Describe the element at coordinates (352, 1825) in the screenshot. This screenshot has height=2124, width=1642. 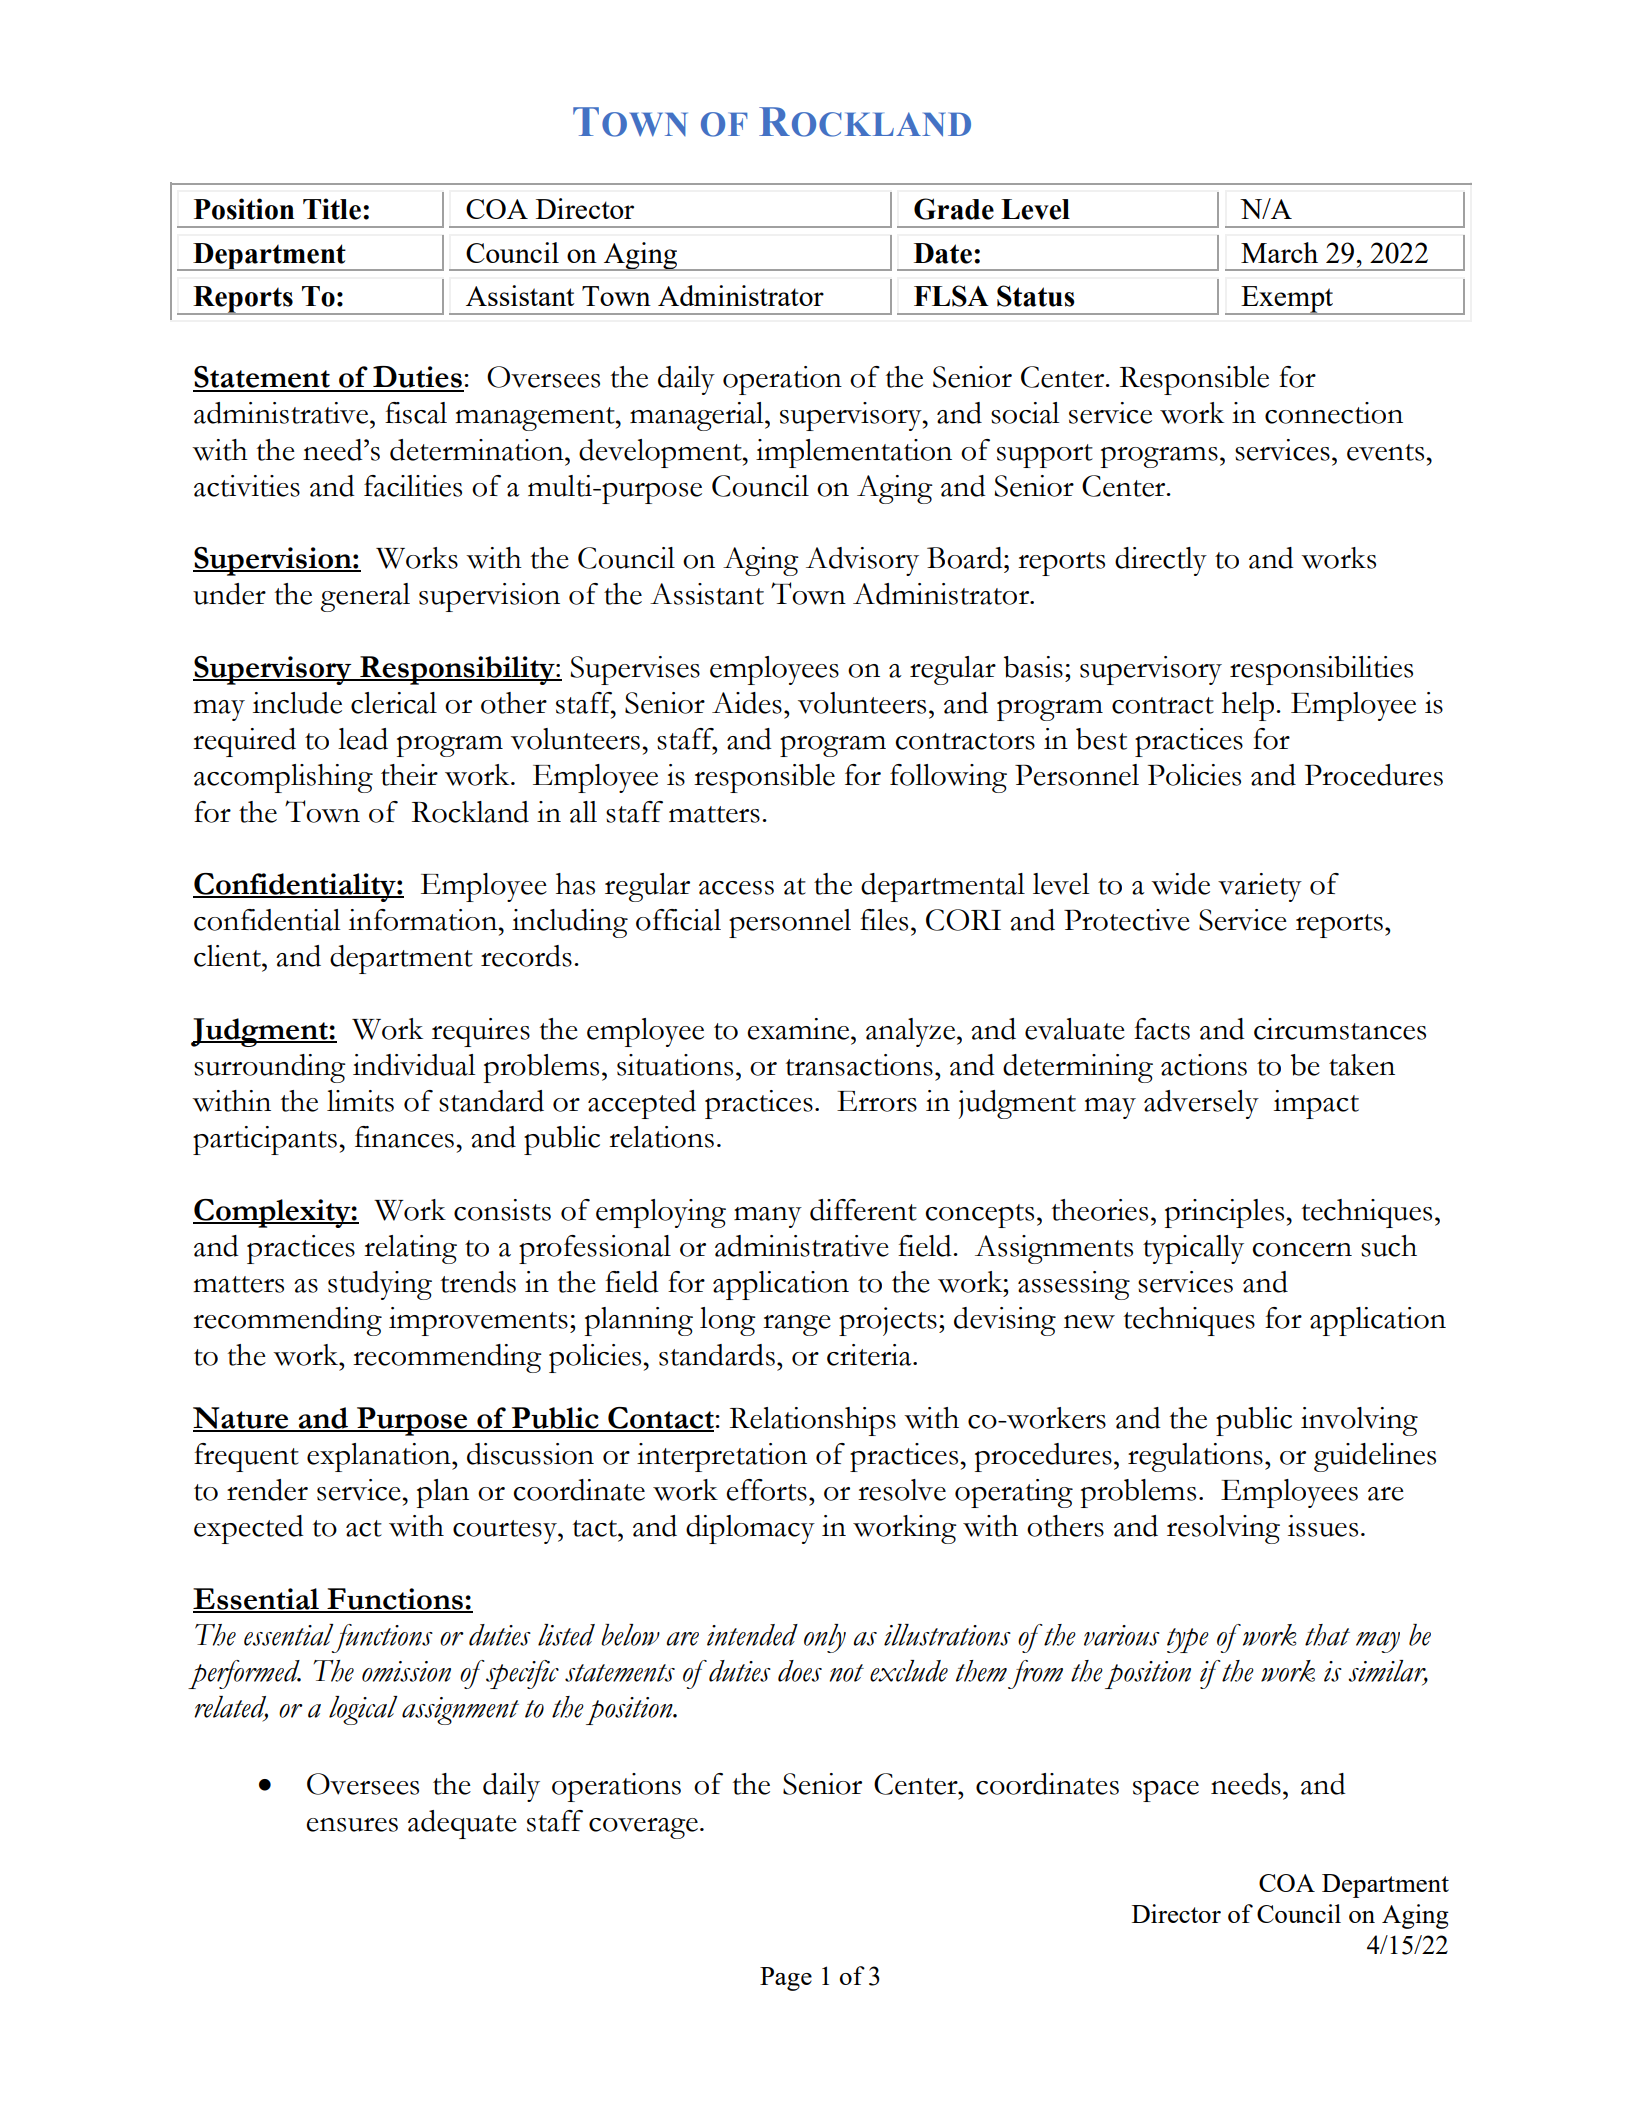
I see `ensures` at that location.
